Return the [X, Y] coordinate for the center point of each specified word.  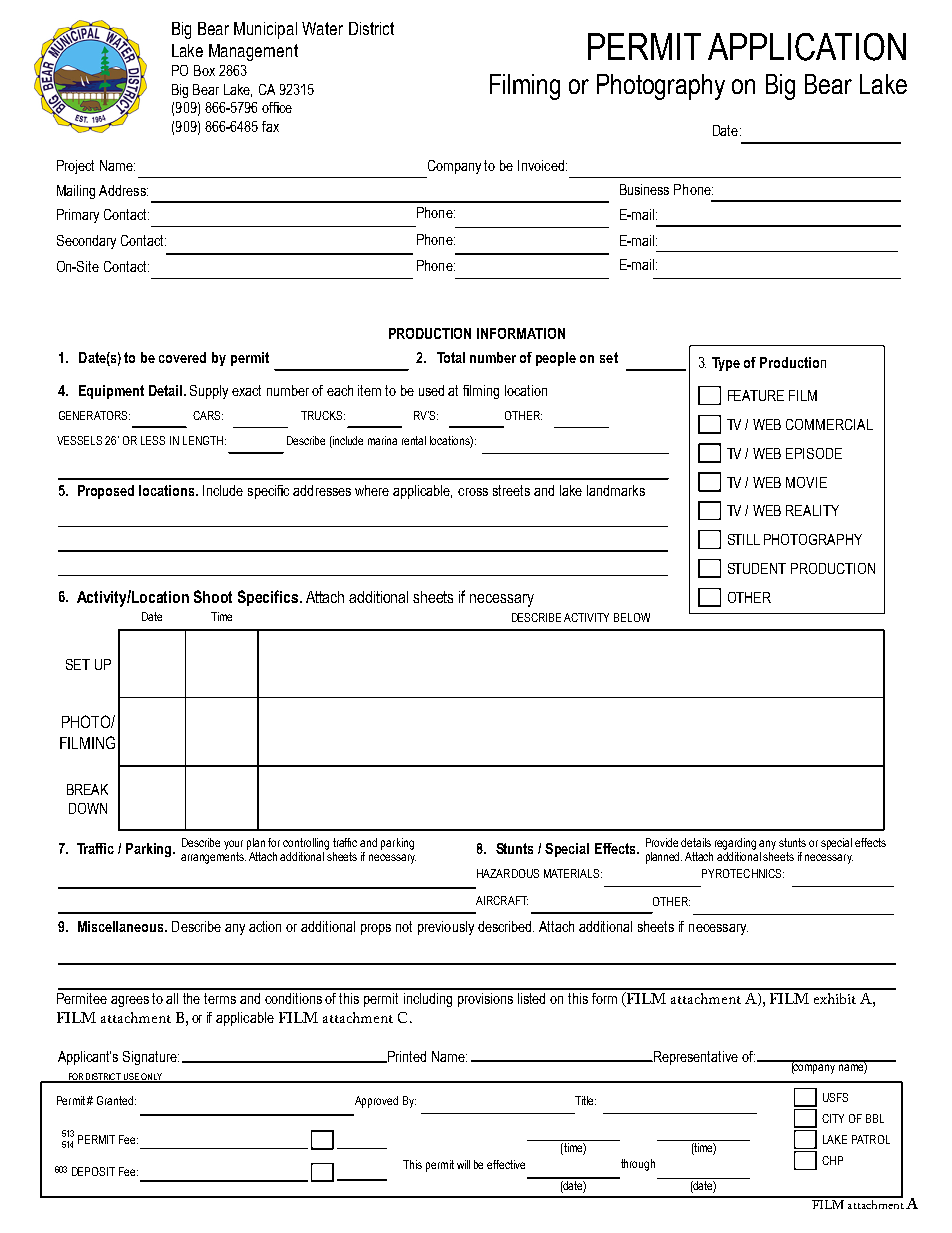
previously [446, 928]
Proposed [106, 492]
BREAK [87, 789]
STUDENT [757, 568]
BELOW [632, 617]
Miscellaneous [122, 926]
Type [726, 364]
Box [204, 70]
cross [473, 492]
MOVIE [806, 482]
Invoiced [541, 165]
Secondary [86, 242]
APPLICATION [807, 47]
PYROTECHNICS [743, 873]
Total [451, 357]
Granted [115, 1100]
